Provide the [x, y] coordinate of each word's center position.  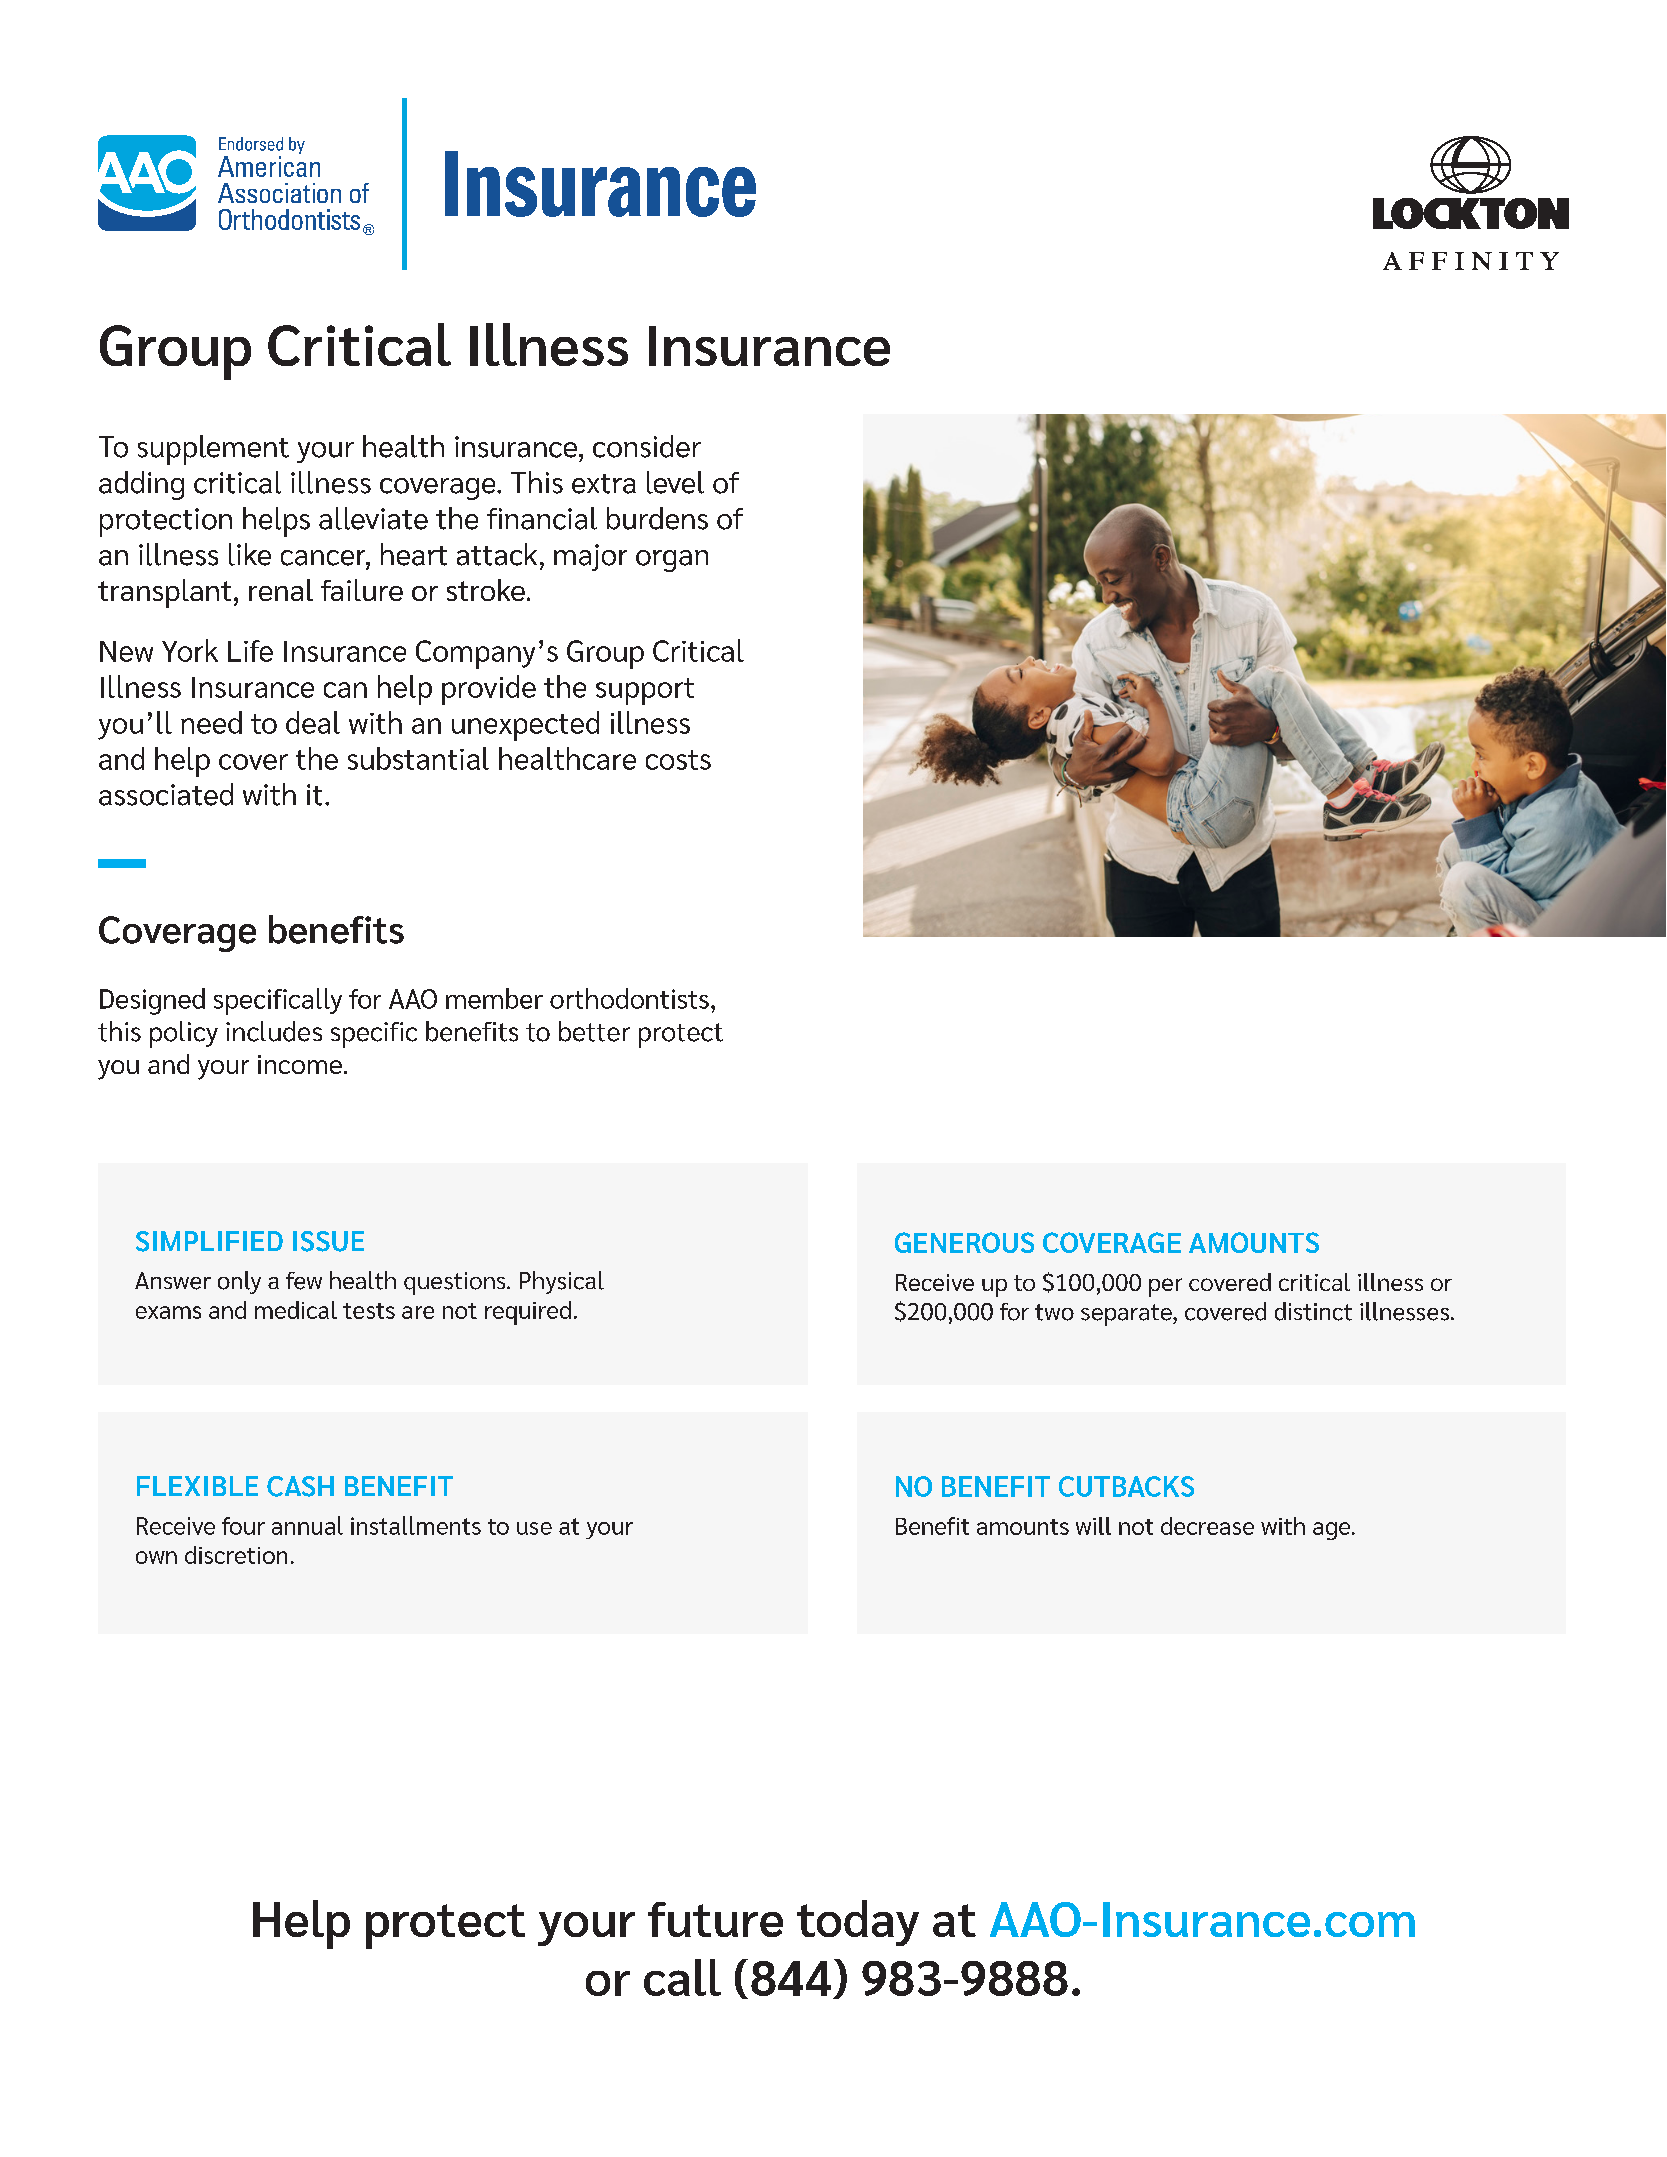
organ [672, 561]
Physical [562, 1282]
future [715, 1919]
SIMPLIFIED [209, 1241]
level [675, 482]
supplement [213, 450]
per [1165, 1287]
